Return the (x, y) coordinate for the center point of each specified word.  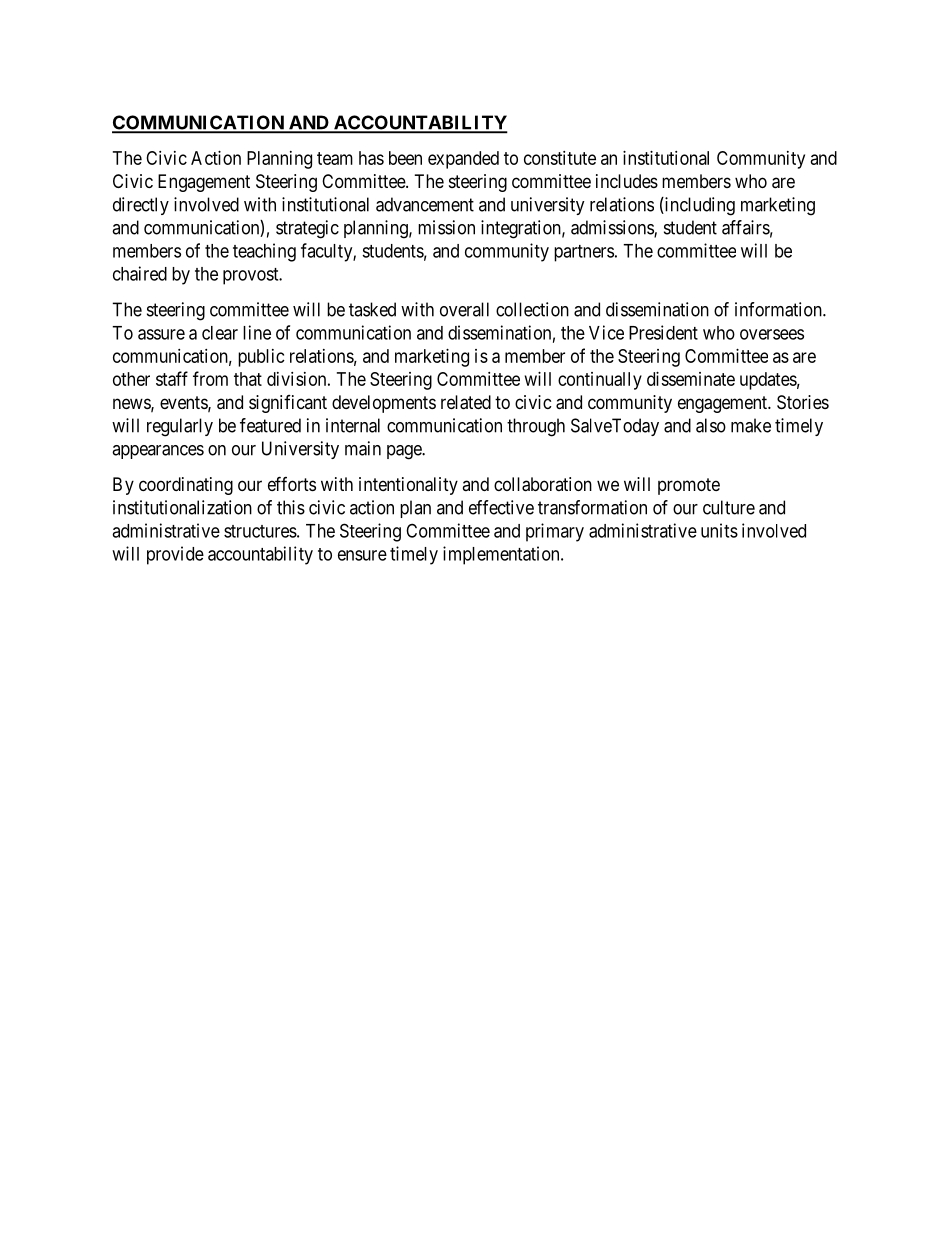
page (405, 452)
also (711, 425)
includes (627, 181)
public (261, 358)
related (466, 402)
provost (252, 276)
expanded (463, 160)
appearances (158, 452)
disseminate (691, 379)
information (779, 309)
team (335, 158)
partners (584, 253)
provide (175, 555)
